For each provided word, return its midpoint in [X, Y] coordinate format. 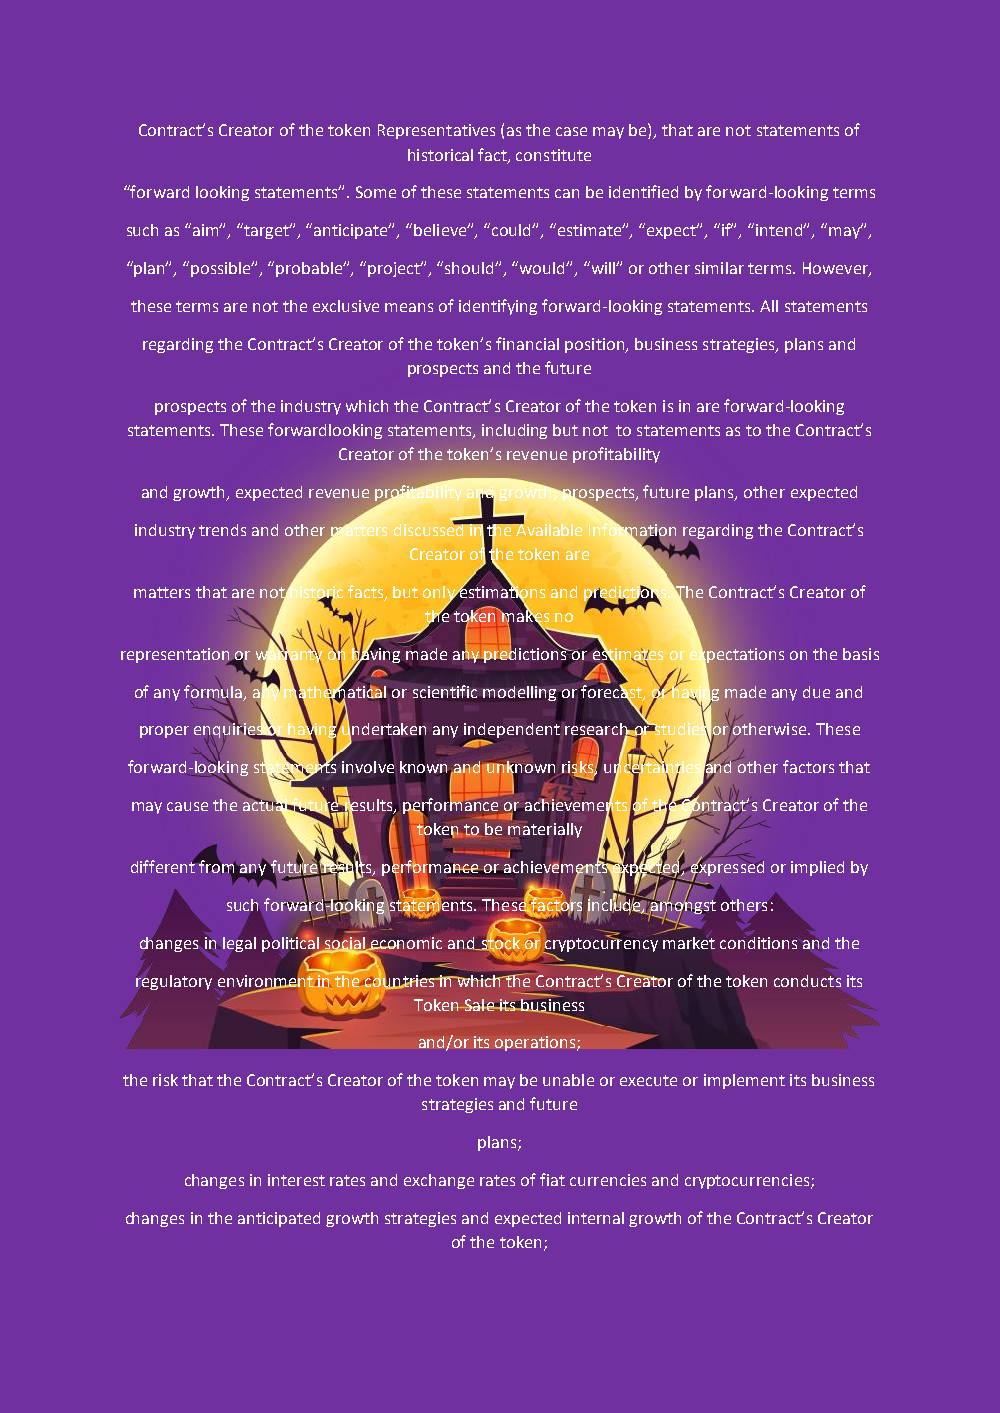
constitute [553, 155]
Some [376, 192]
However [836, 269]
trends [222, 530]
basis [861, 654]
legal [239, 945]
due [816, 692]
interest [296, 1180]
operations [536, 1043]
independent [512, 732]
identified [643, 191]
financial [527, 343]
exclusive [346, 306]
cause [187, 806]
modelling [519, 693]
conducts [807, 981]
